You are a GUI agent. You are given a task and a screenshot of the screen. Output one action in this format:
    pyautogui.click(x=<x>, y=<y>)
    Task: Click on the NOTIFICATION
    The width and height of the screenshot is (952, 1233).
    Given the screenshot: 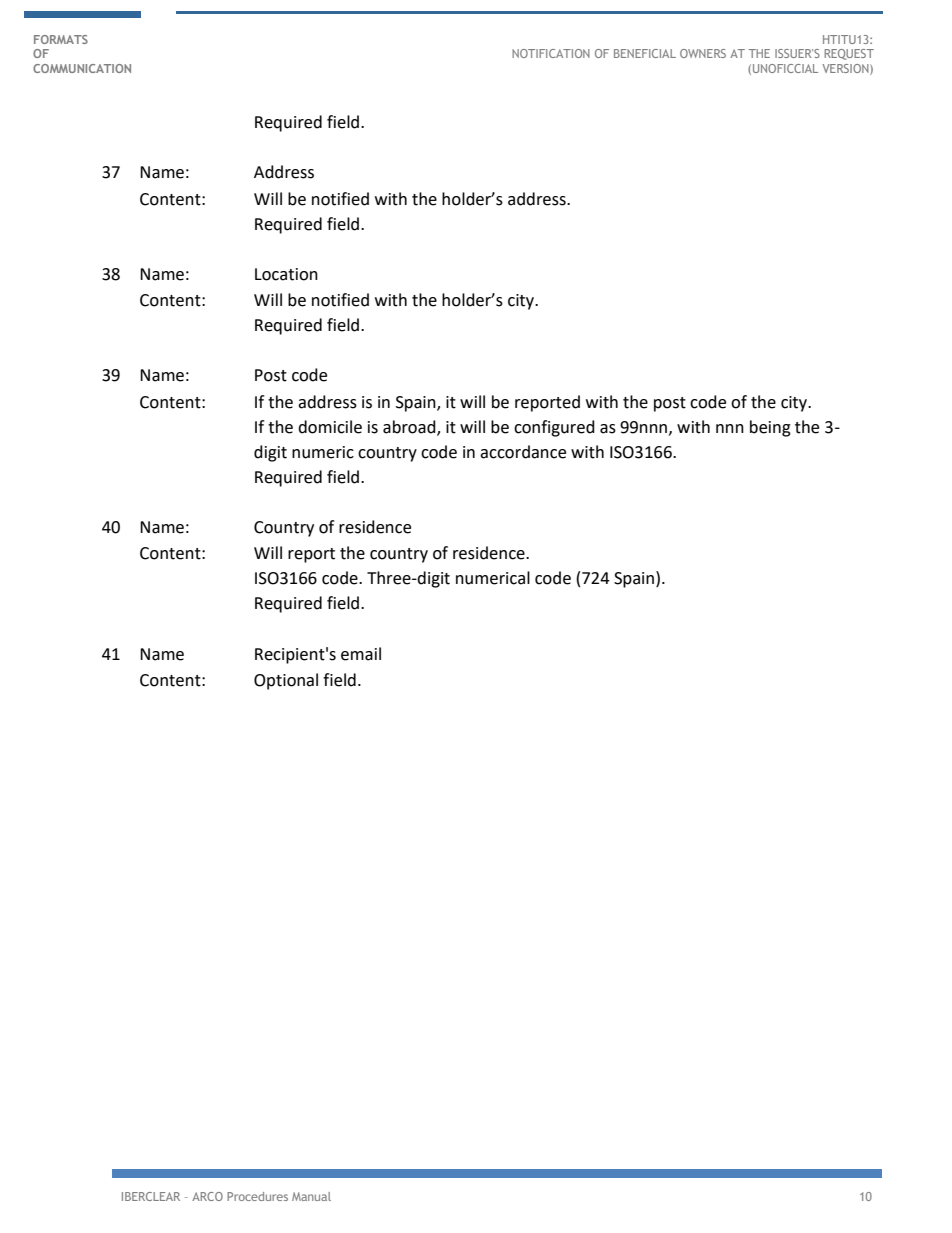 What is the action you would take?
    pyautogui.click(x=551, y=53)
